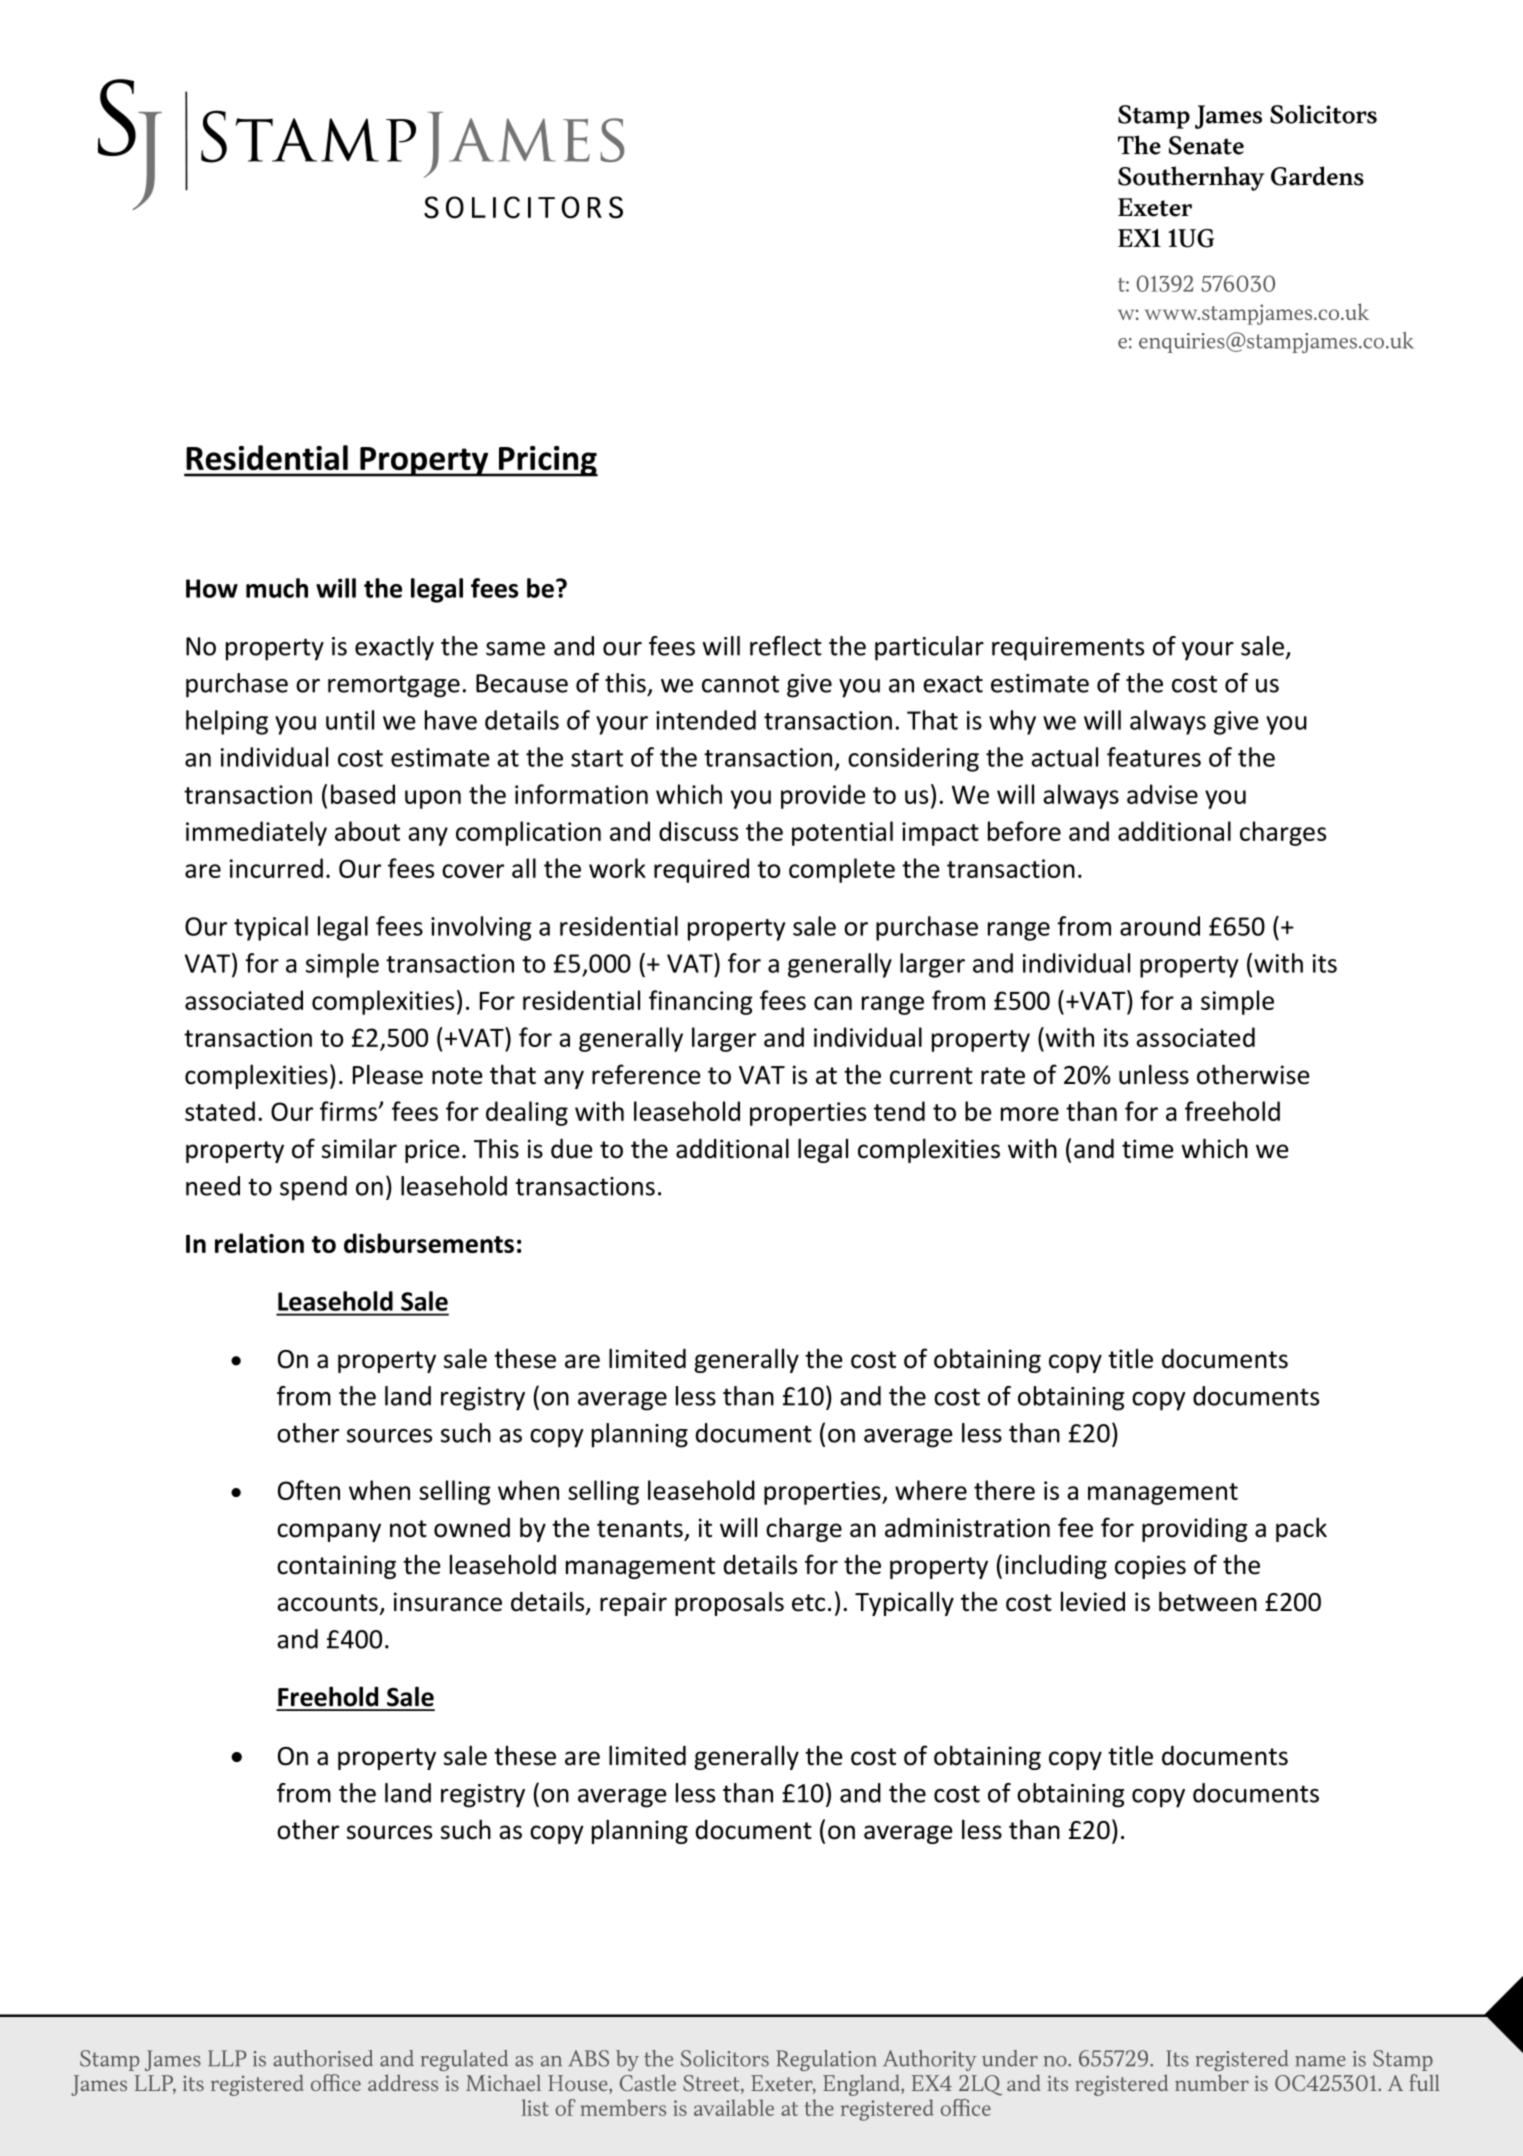  I want to click on required, so click(701, 870).
